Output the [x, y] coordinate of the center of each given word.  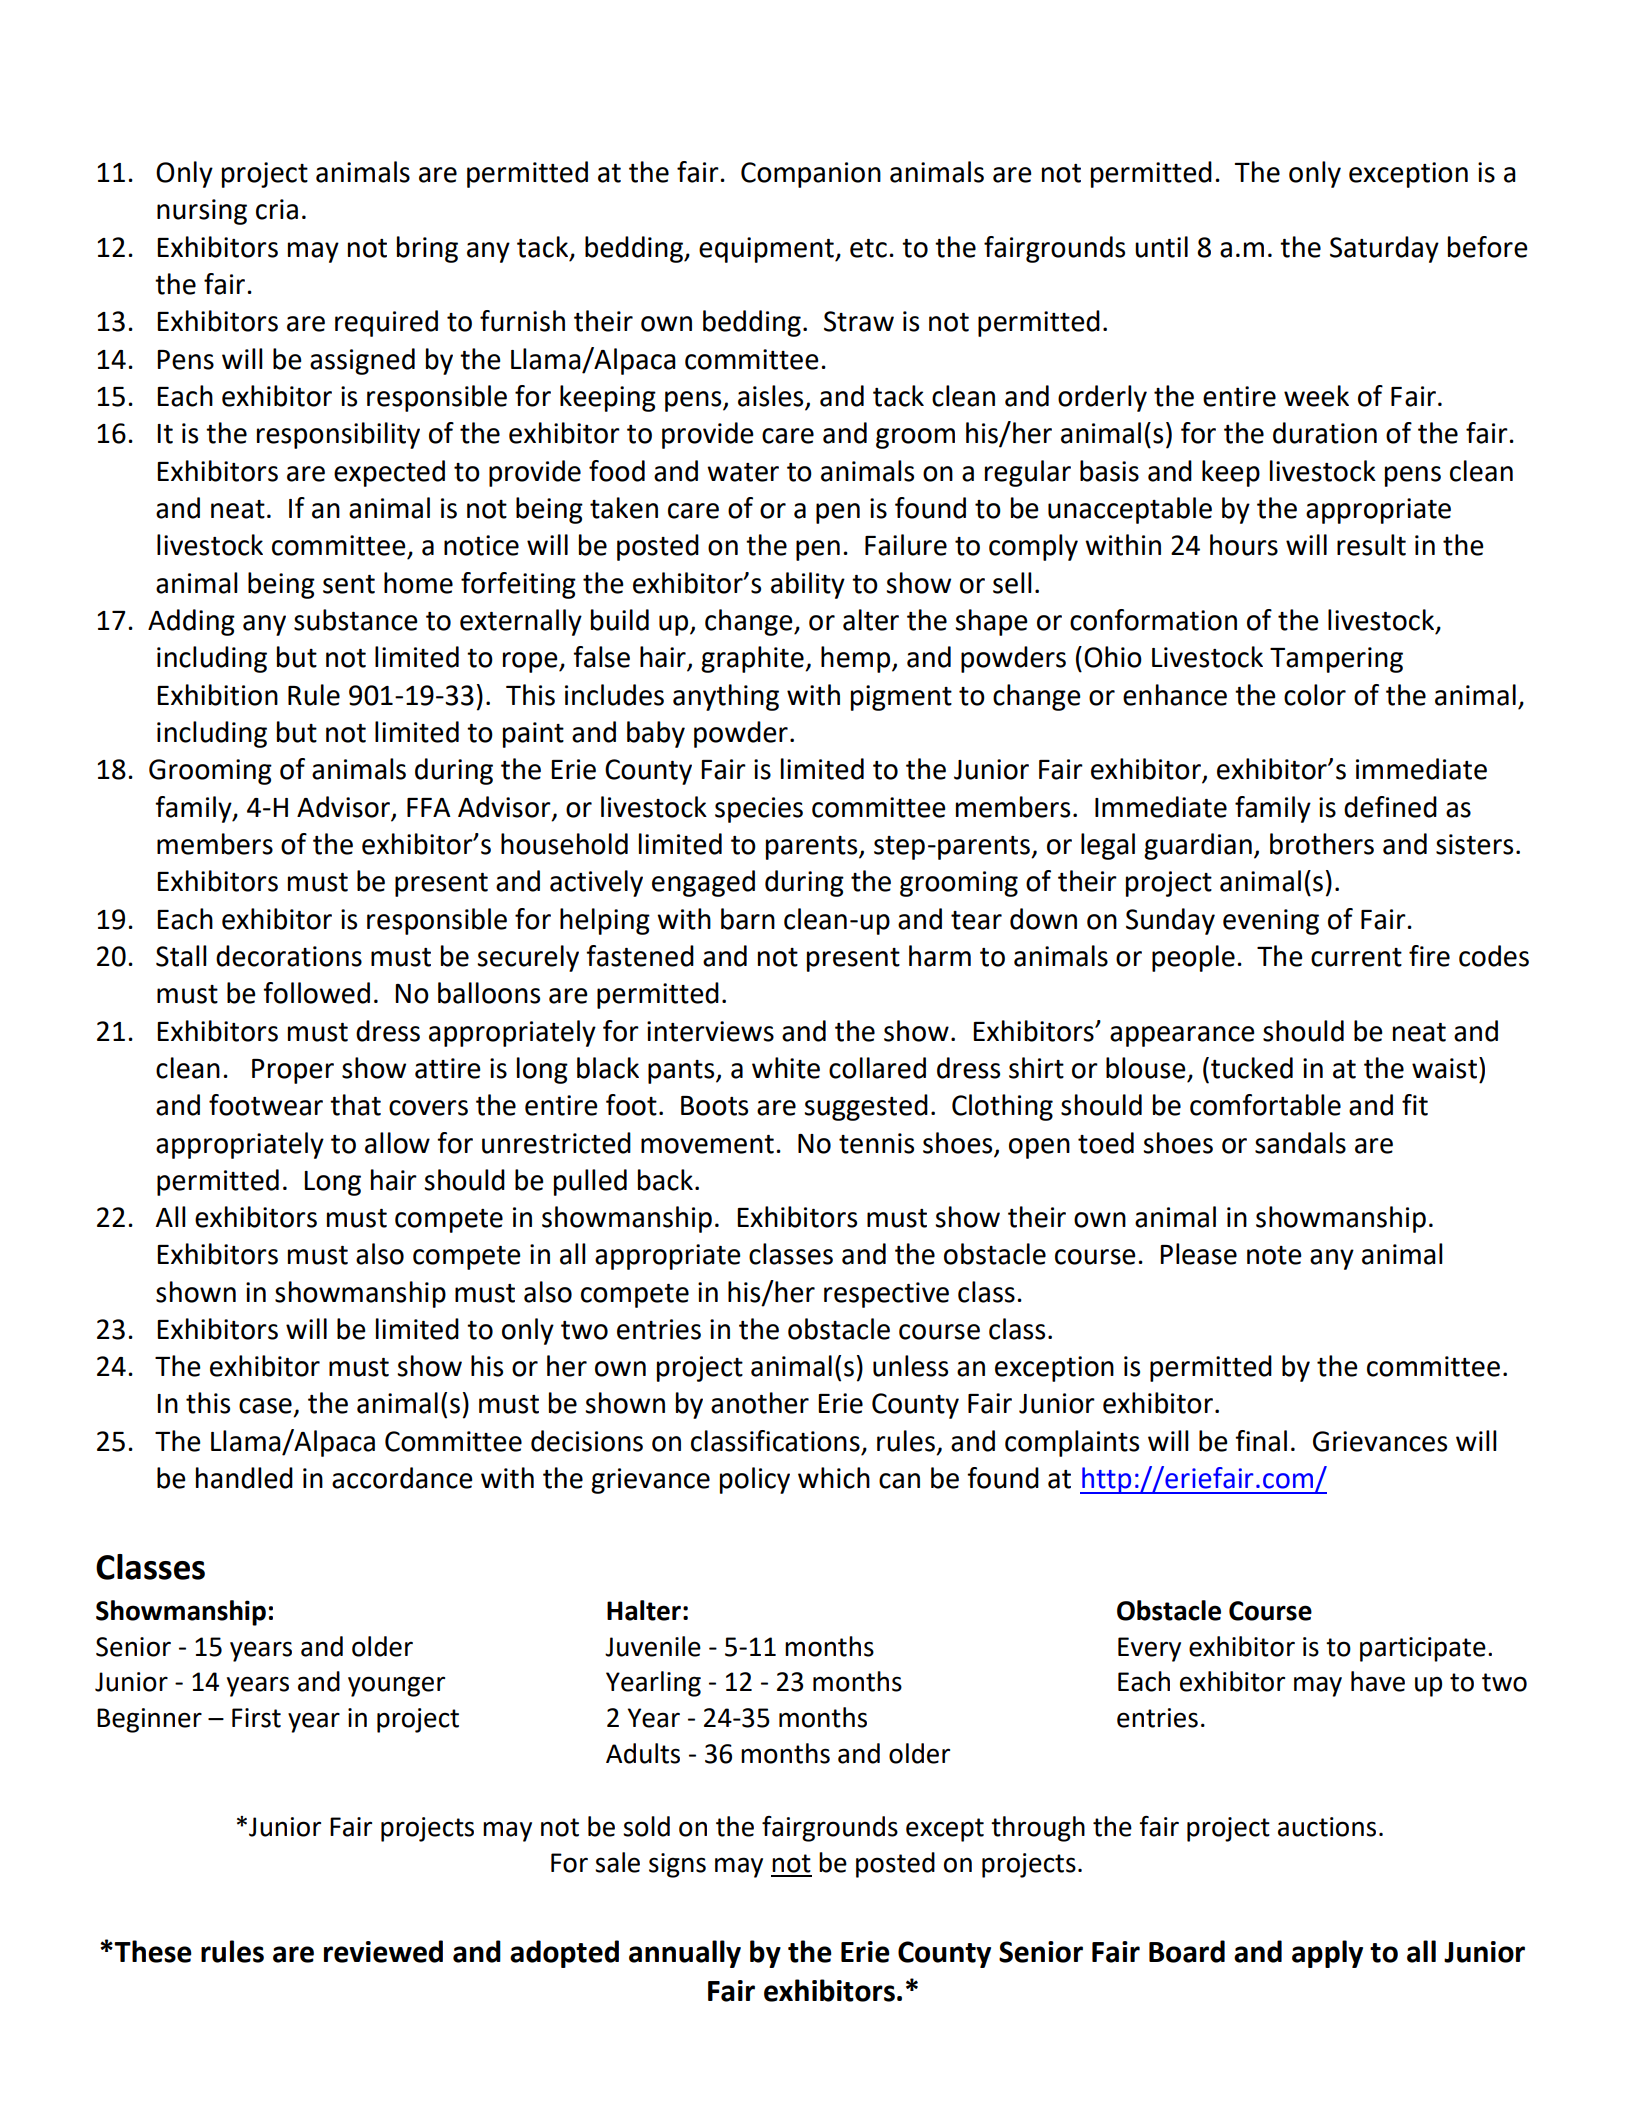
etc [868, 248]
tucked [1252, 1068]
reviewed [383, 1951]
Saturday [1384, 249]
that [355, 1105]
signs [677, 1865]
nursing [202, 212]
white [786, 1068]
